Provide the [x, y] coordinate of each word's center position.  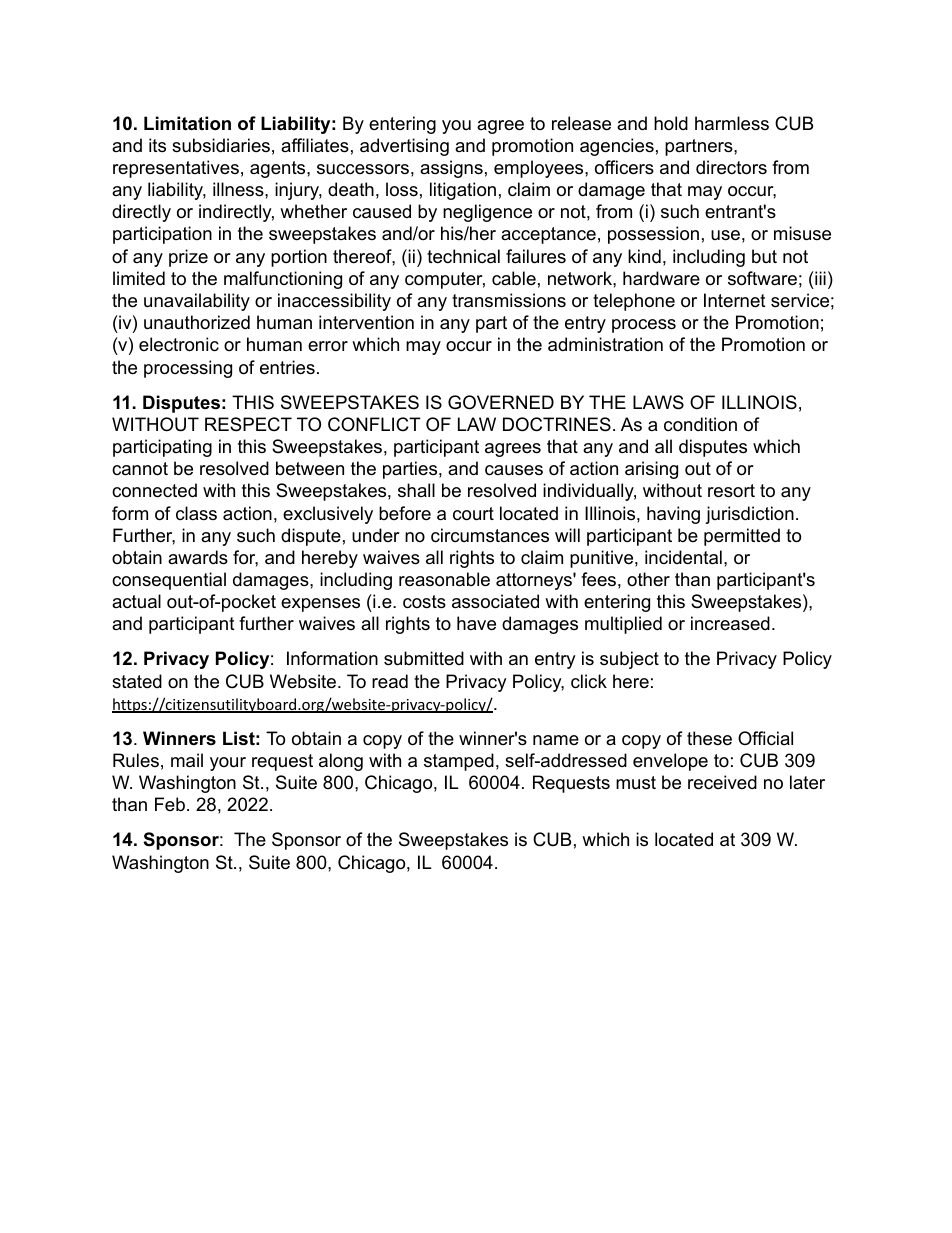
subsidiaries [221, 145]
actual [136, 601]
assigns [451, 169]
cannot [140, 469]
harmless [732, 123]
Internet [735, 300]
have [476, 623]
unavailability [197, 302]
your [228, 764]
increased [730, 623]
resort [731, 491]
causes [514, 470]
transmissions [509, 300]
